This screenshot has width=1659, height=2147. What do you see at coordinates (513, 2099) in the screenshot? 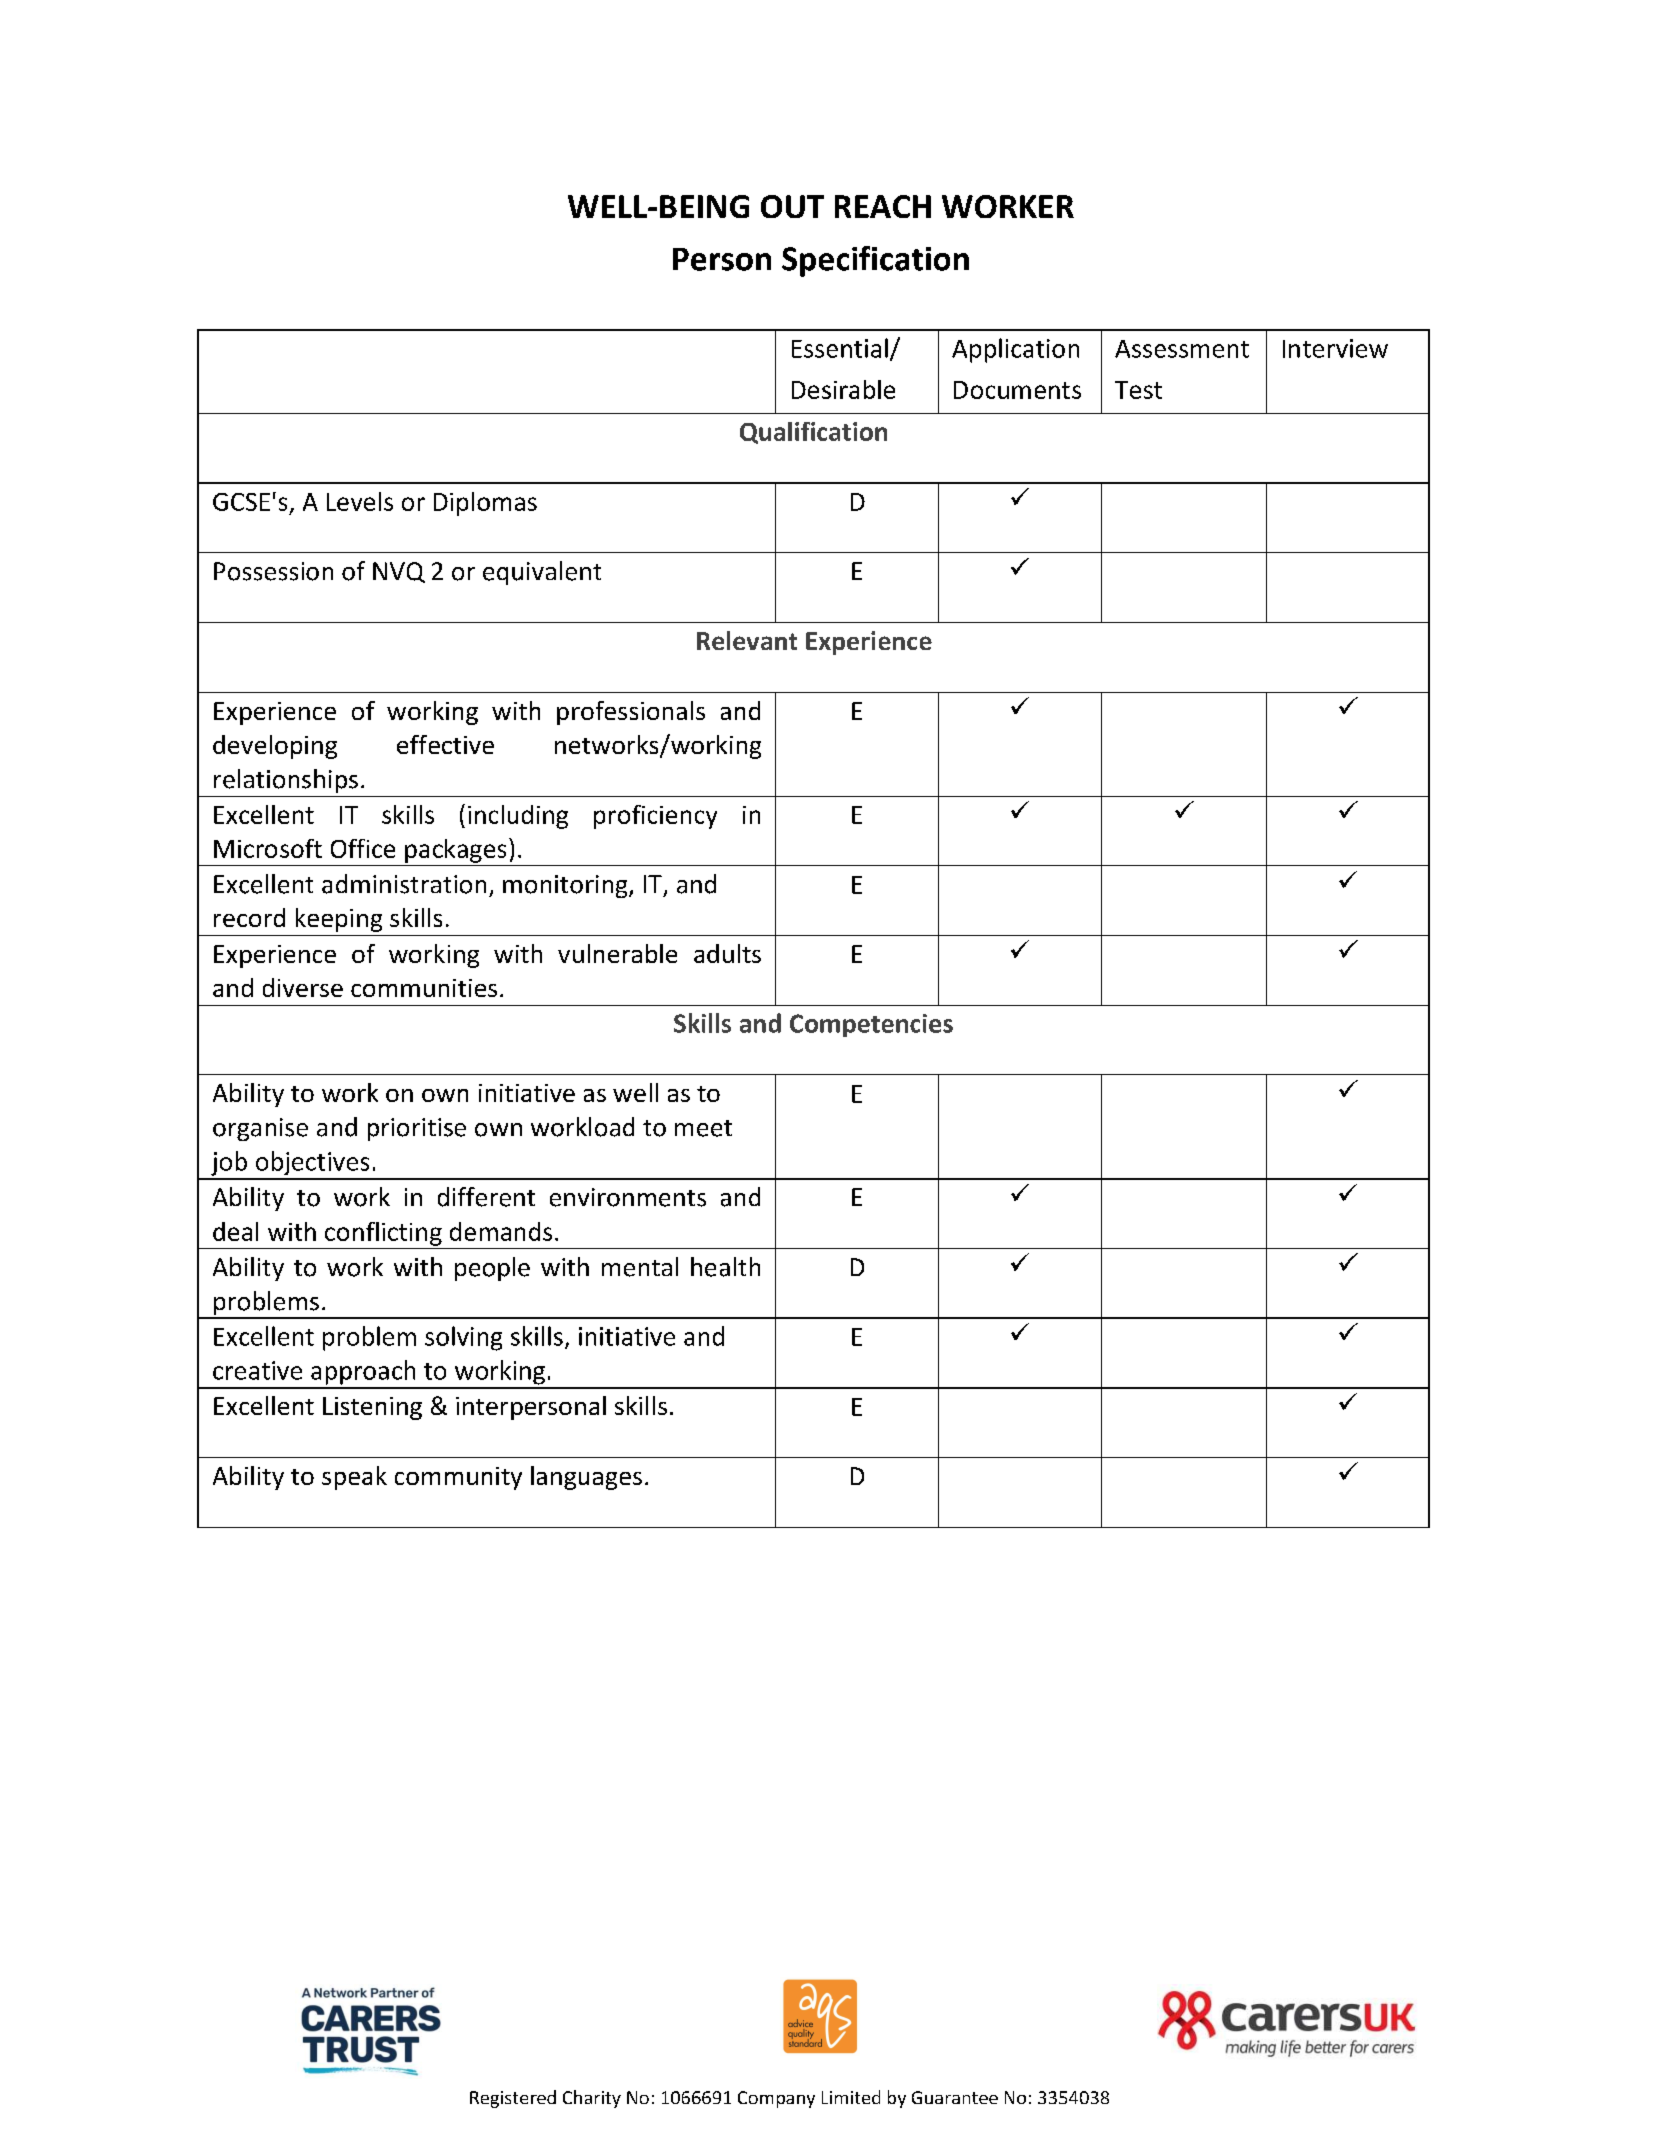
I see `Registered` at bounding box center [513, 2099].
